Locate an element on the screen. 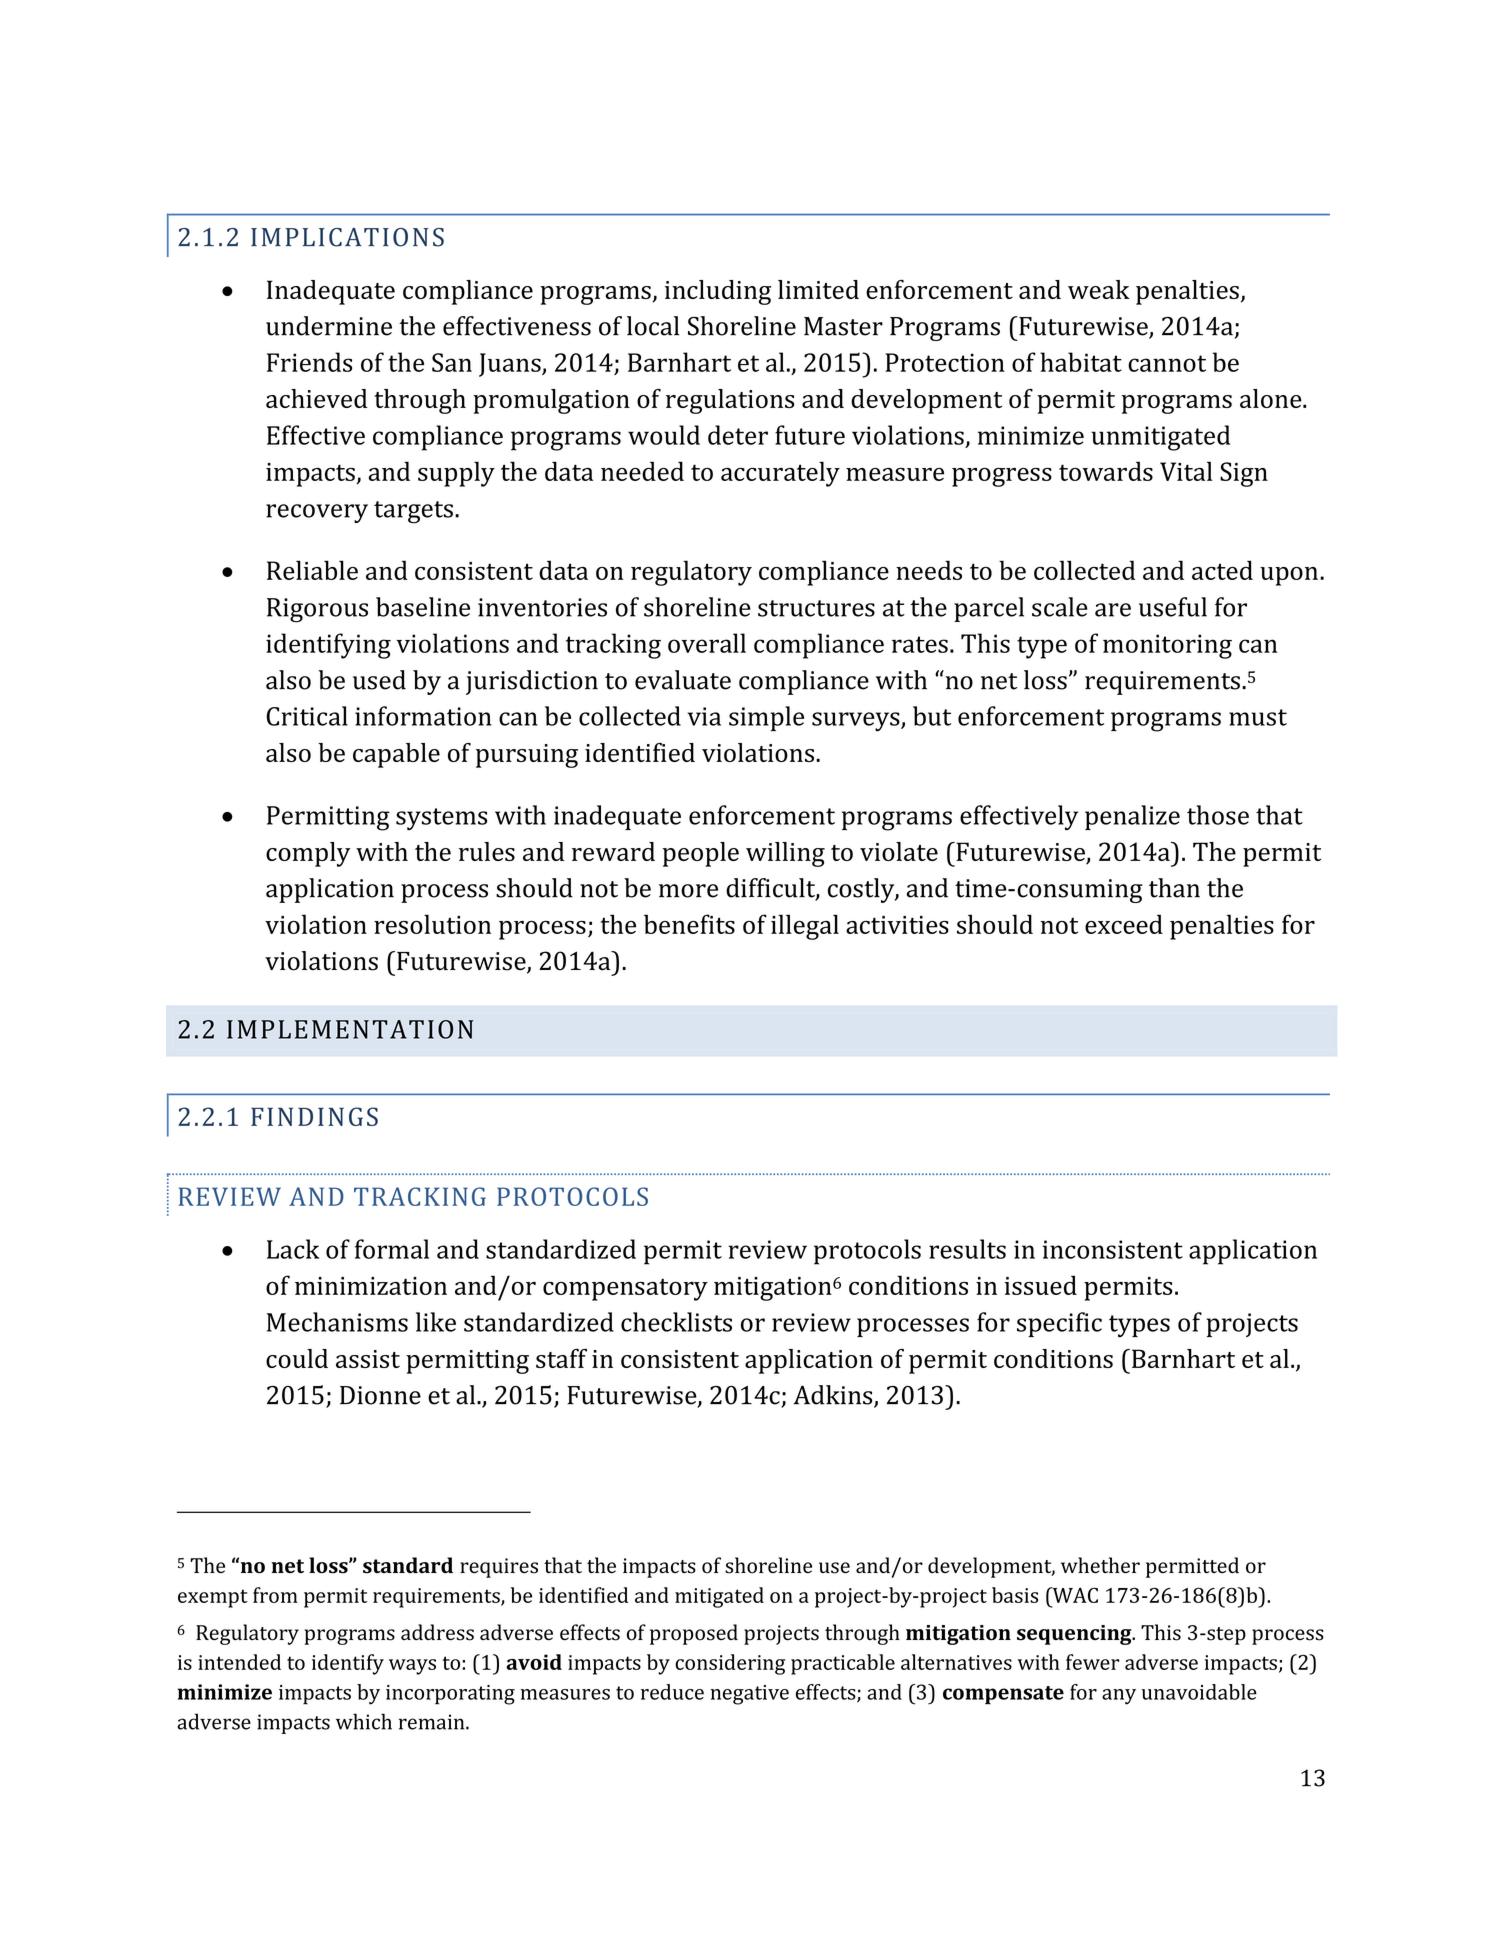  specific is located at coordinates (1059, 1324).
